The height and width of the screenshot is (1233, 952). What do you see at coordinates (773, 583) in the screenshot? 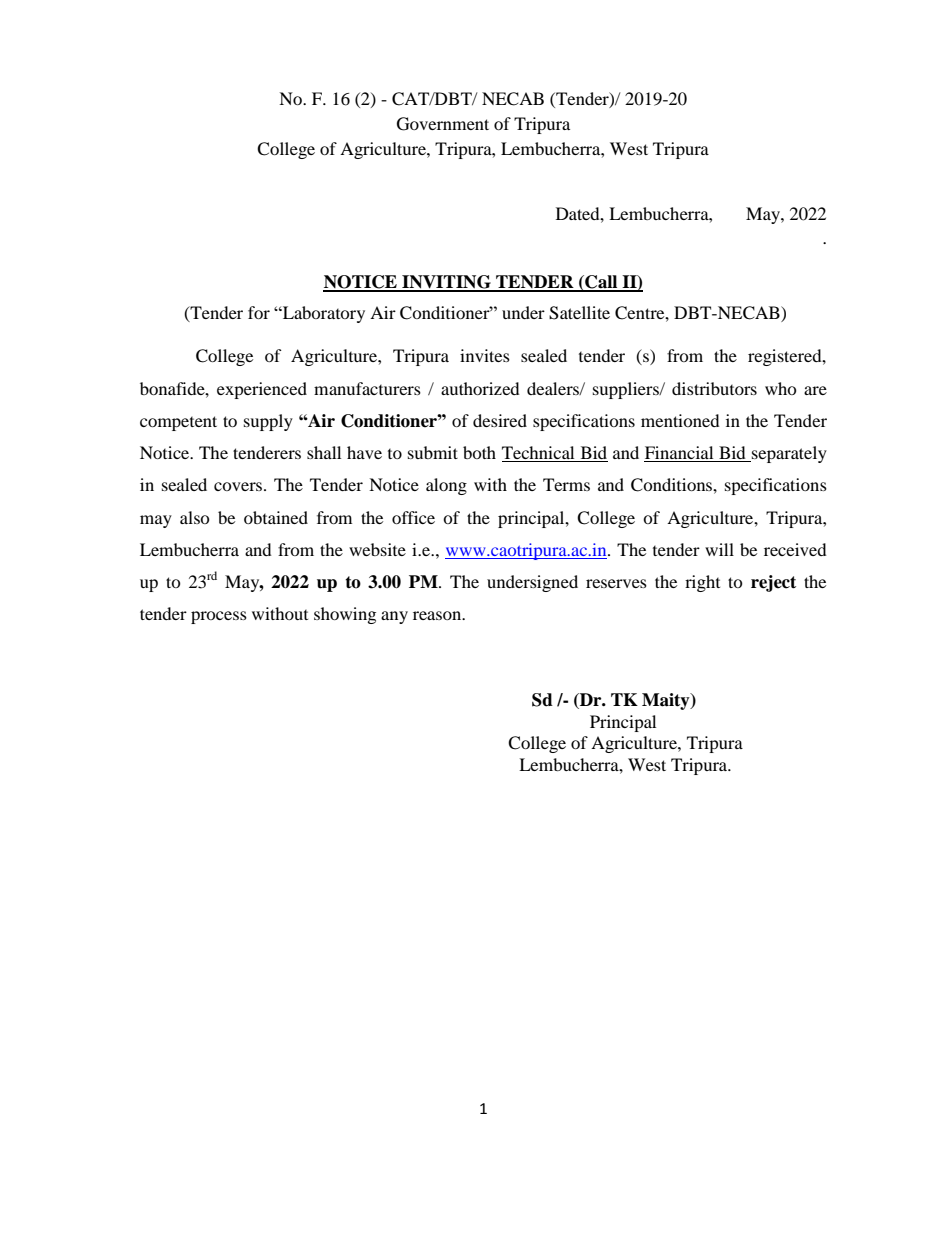
I see `reject` at bounding box center [773, 583].
